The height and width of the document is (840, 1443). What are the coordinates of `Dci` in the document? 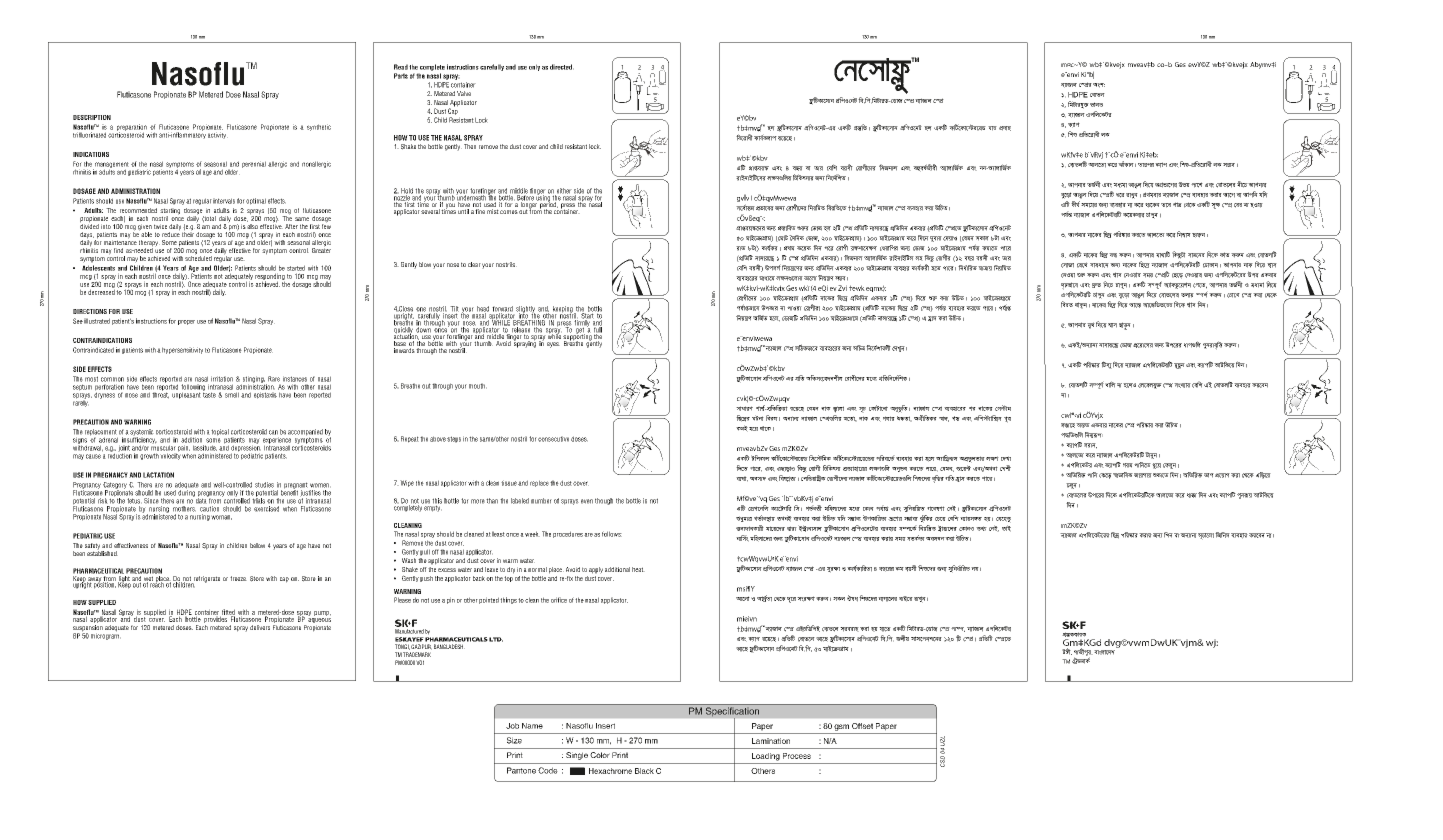 It's located at (1253, 274).
